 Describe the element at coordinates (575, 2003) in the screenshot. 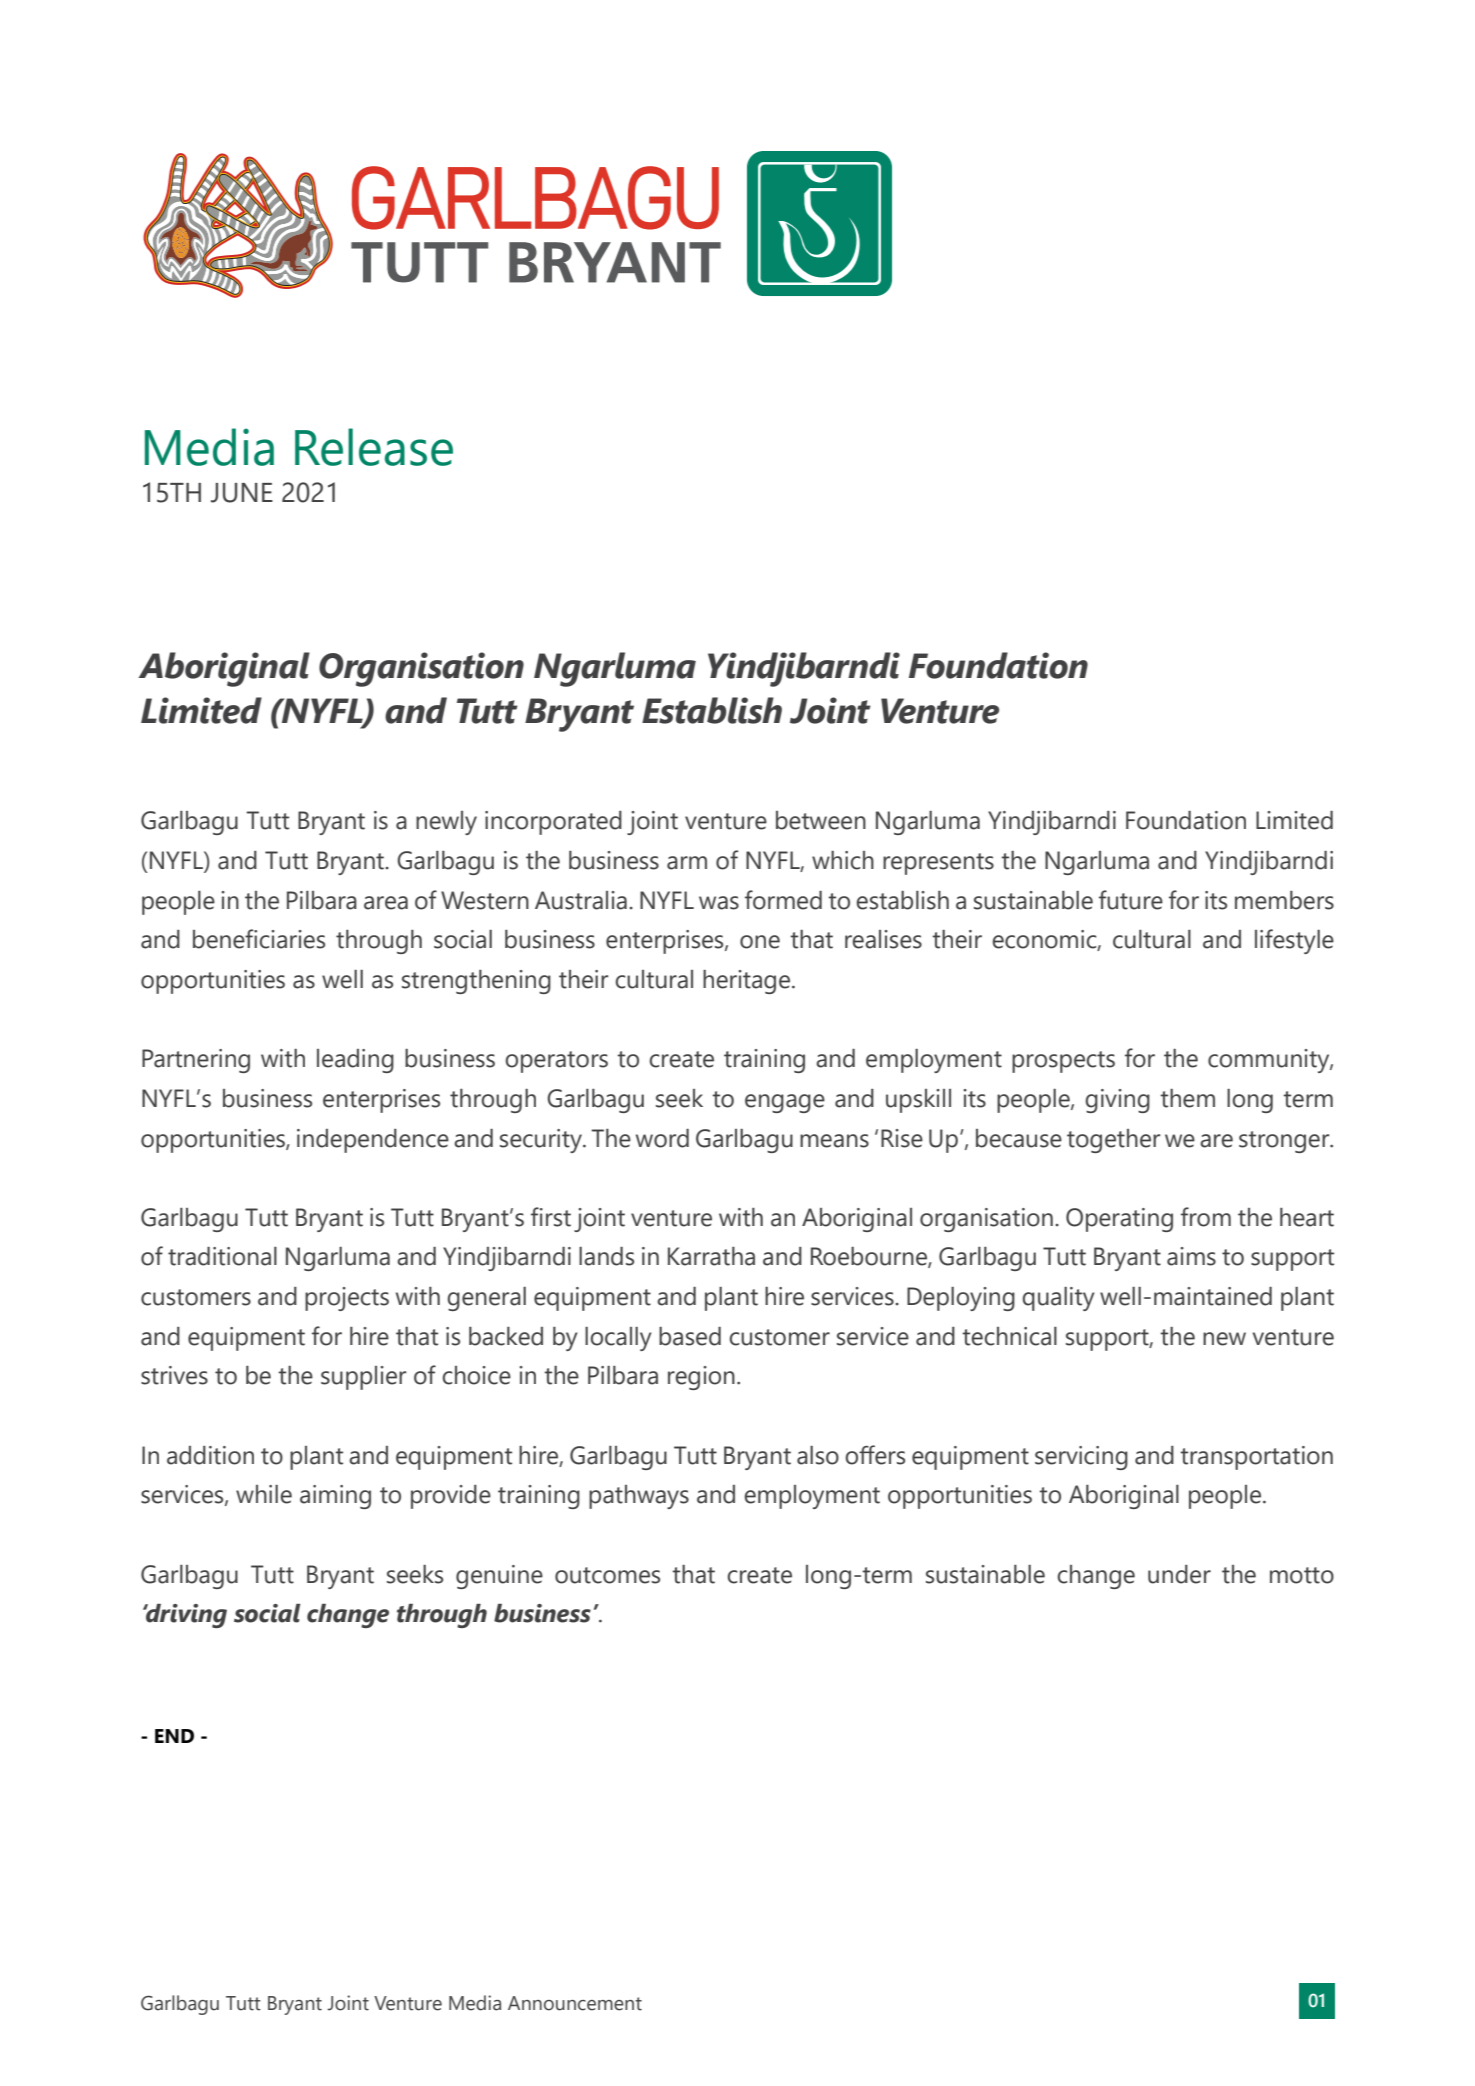

I see `Announcement` at that location.
